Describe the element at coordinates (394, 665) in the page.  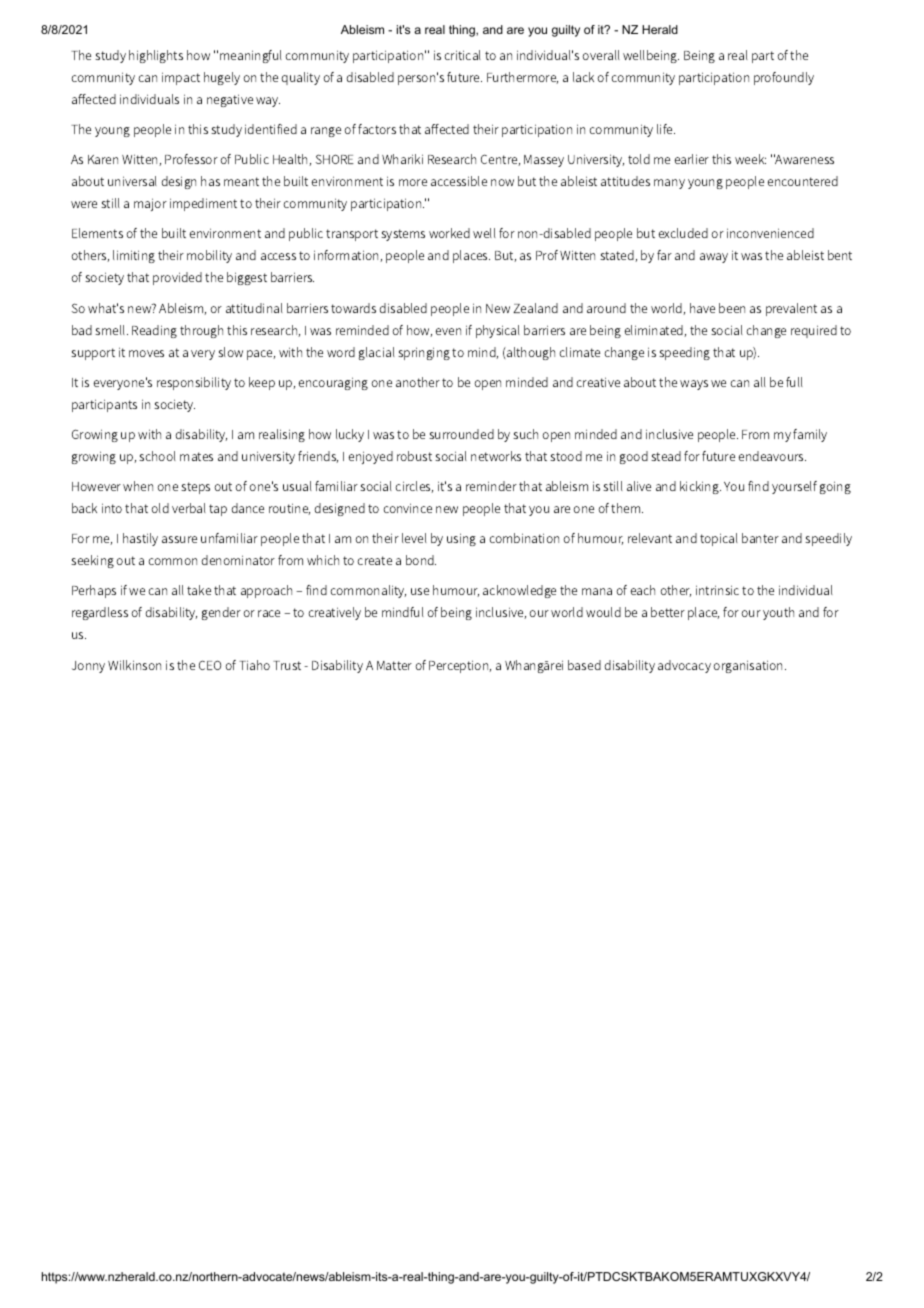
I see `Matter` at that location.
